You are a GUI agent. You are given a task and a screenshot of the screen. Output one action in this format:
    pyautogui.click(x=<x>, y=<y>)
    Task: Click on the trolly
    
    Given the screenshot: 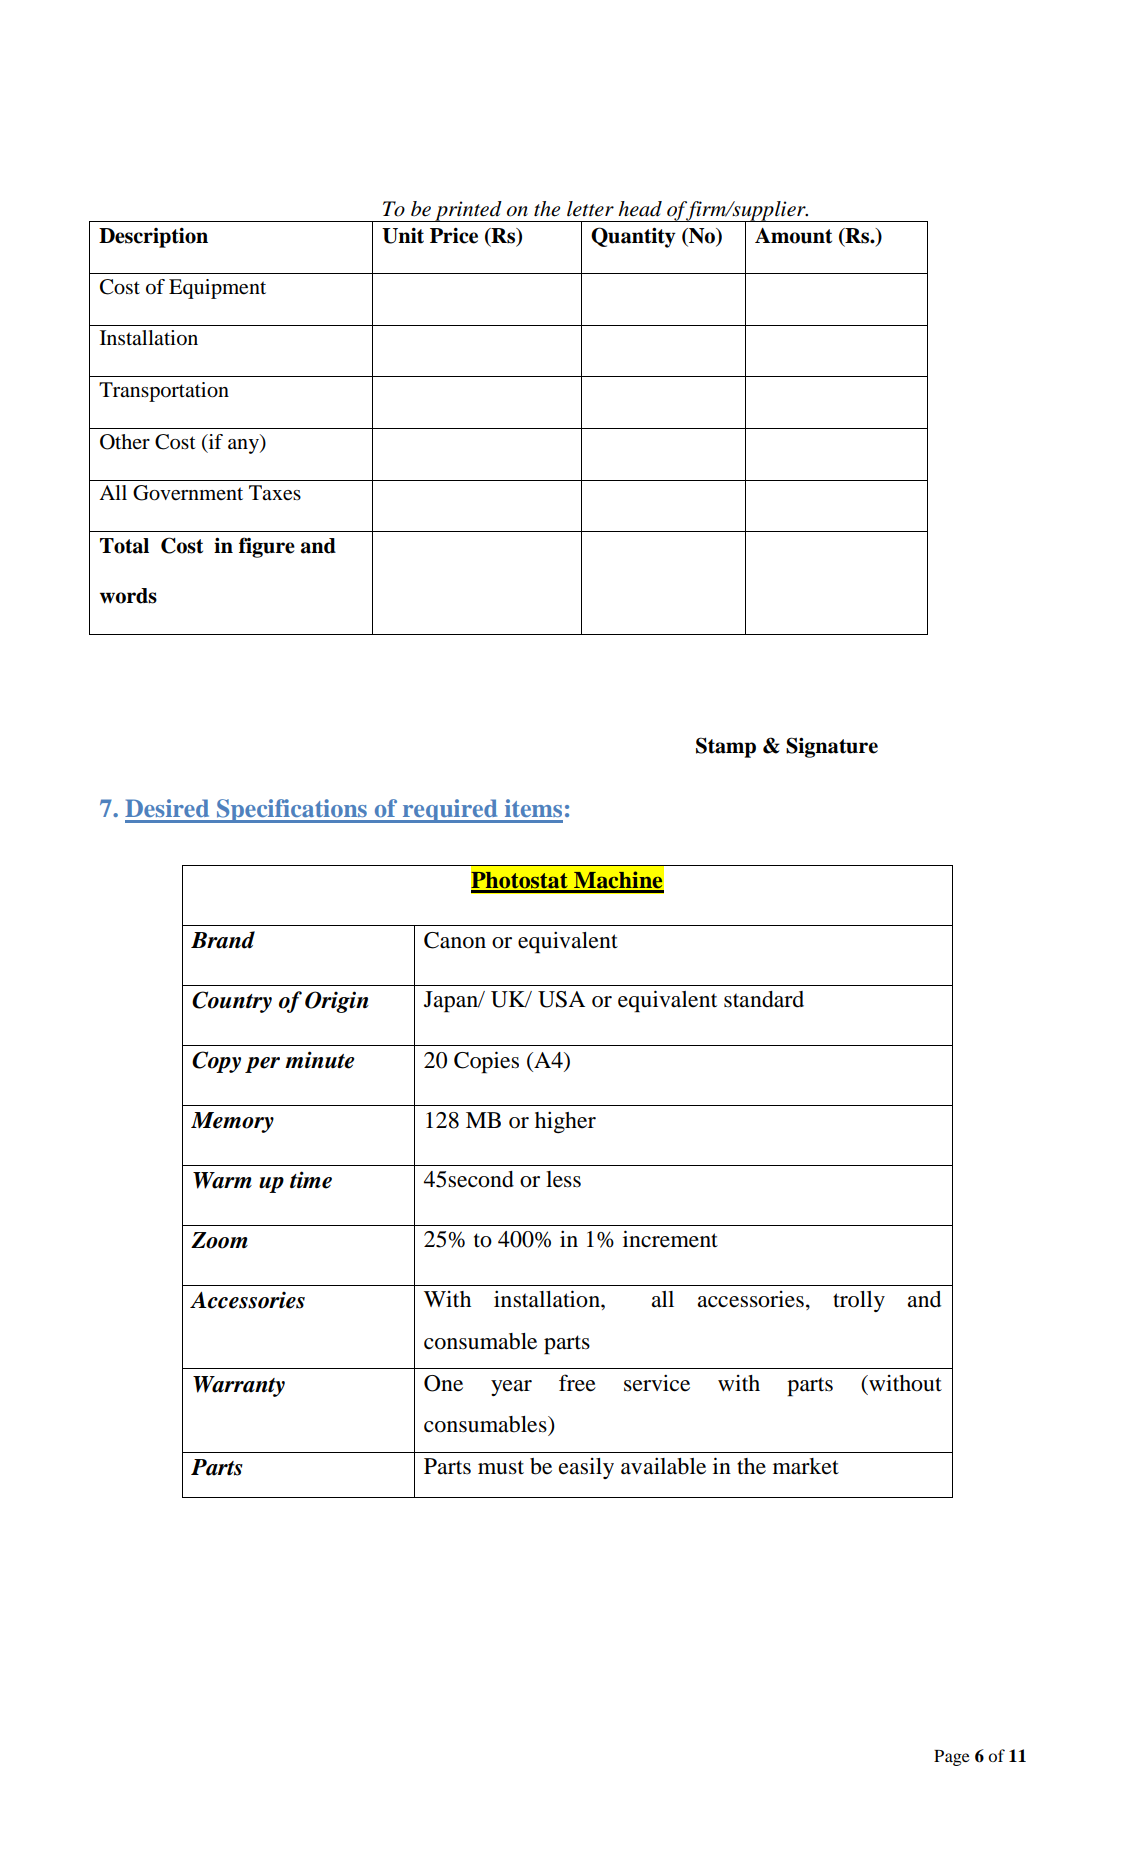 What is the action you would take?
    pyautogui.click(x=859, y=1301)
